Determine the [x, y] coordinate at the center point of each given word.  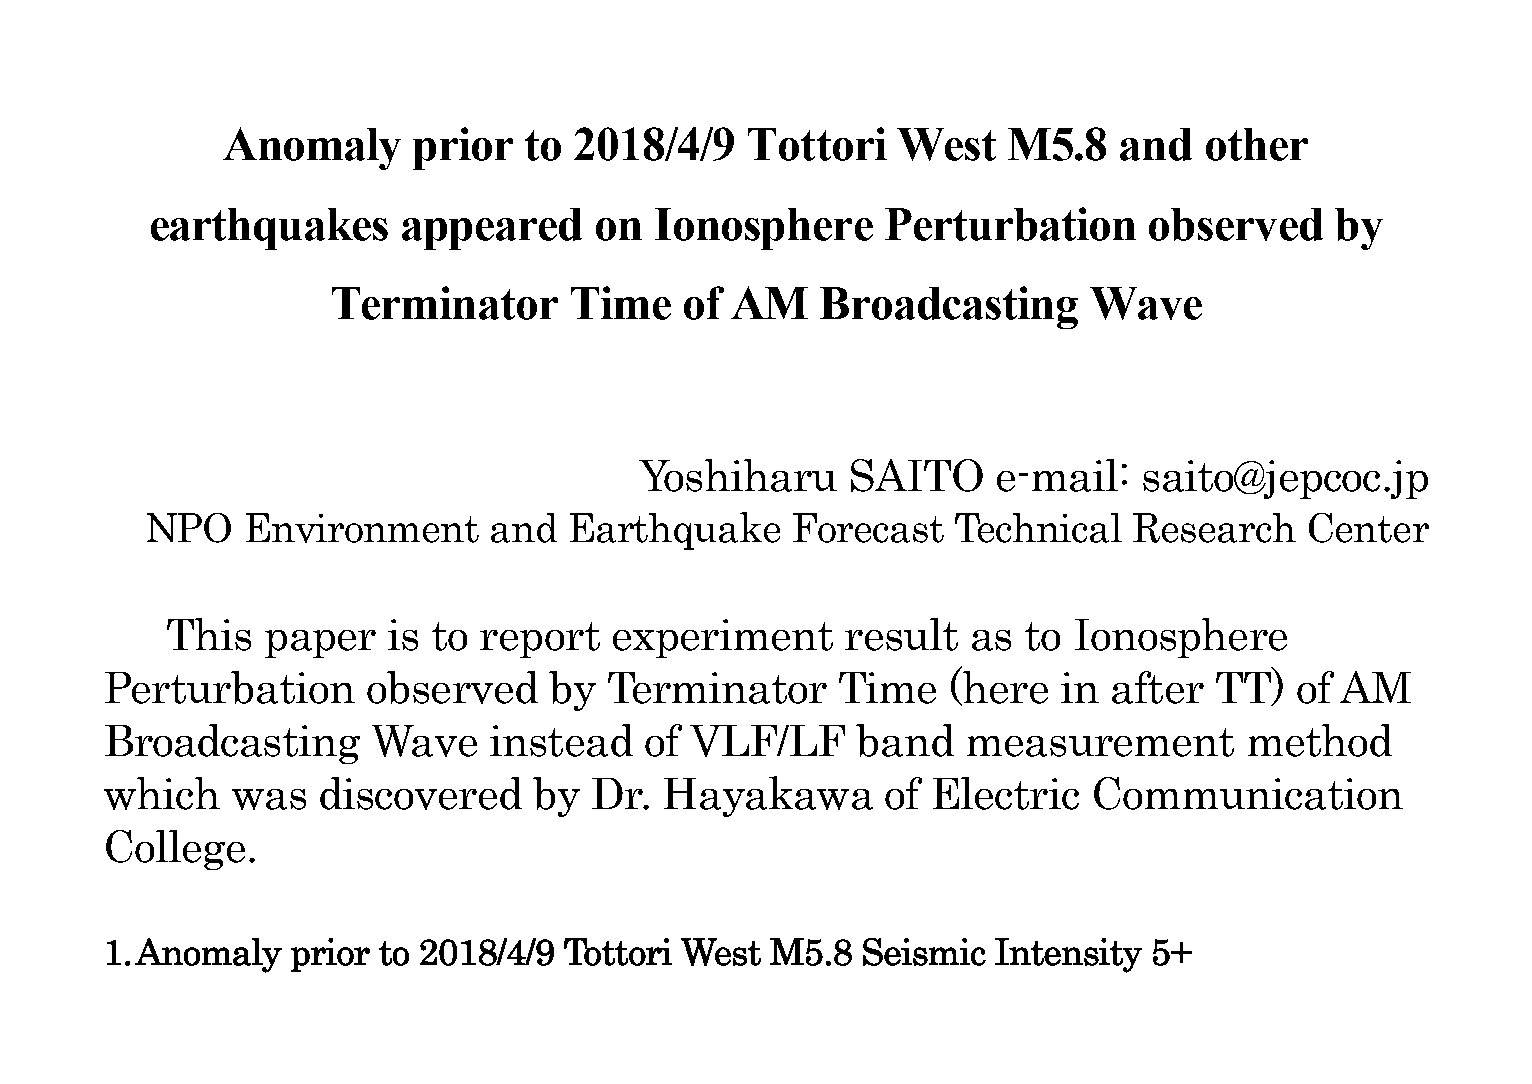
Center [1369, 528]
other [1257, 144]
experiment [723, 638]
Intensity [1068, 955]
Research [1214, 528]
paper [320, 644]
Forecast [868, 528]
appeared [492, 229]
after [1158, 687]
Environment [362, 528]
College [175, 850]
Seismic [924, 952]
